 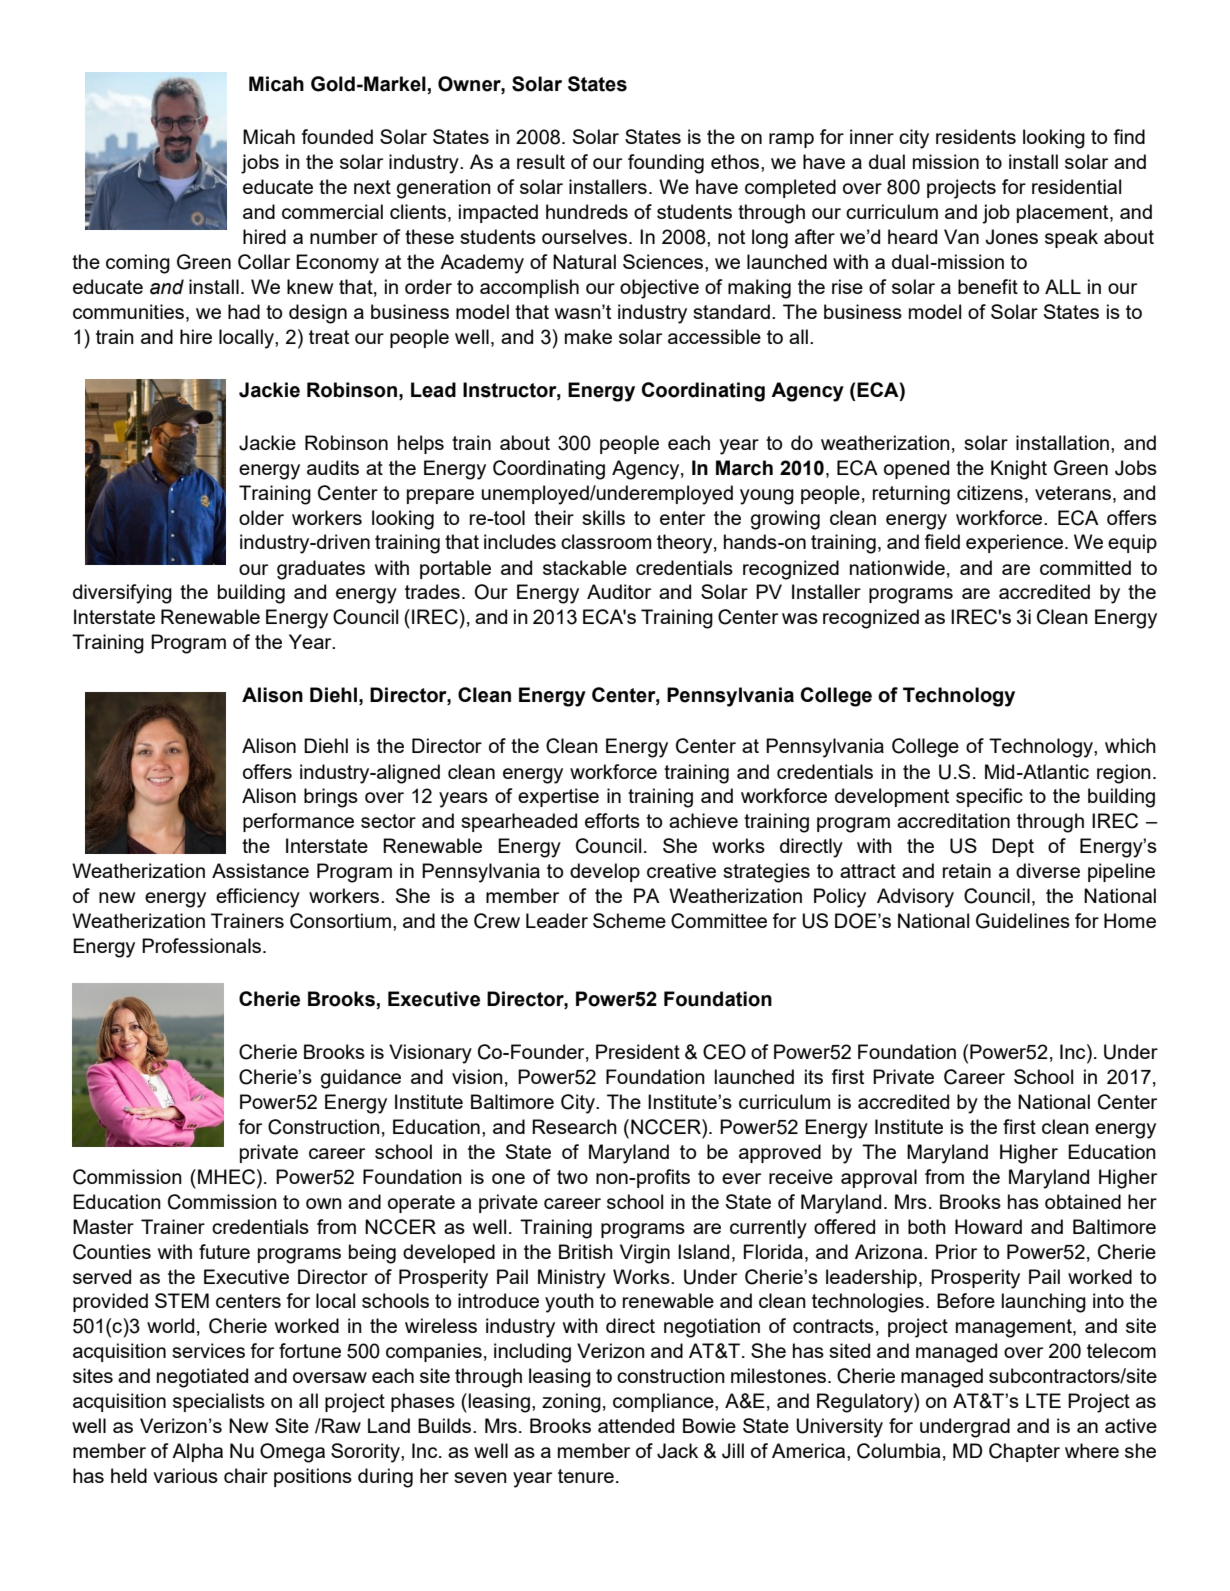 I want to click on specific, so click(x=989, y=797).
